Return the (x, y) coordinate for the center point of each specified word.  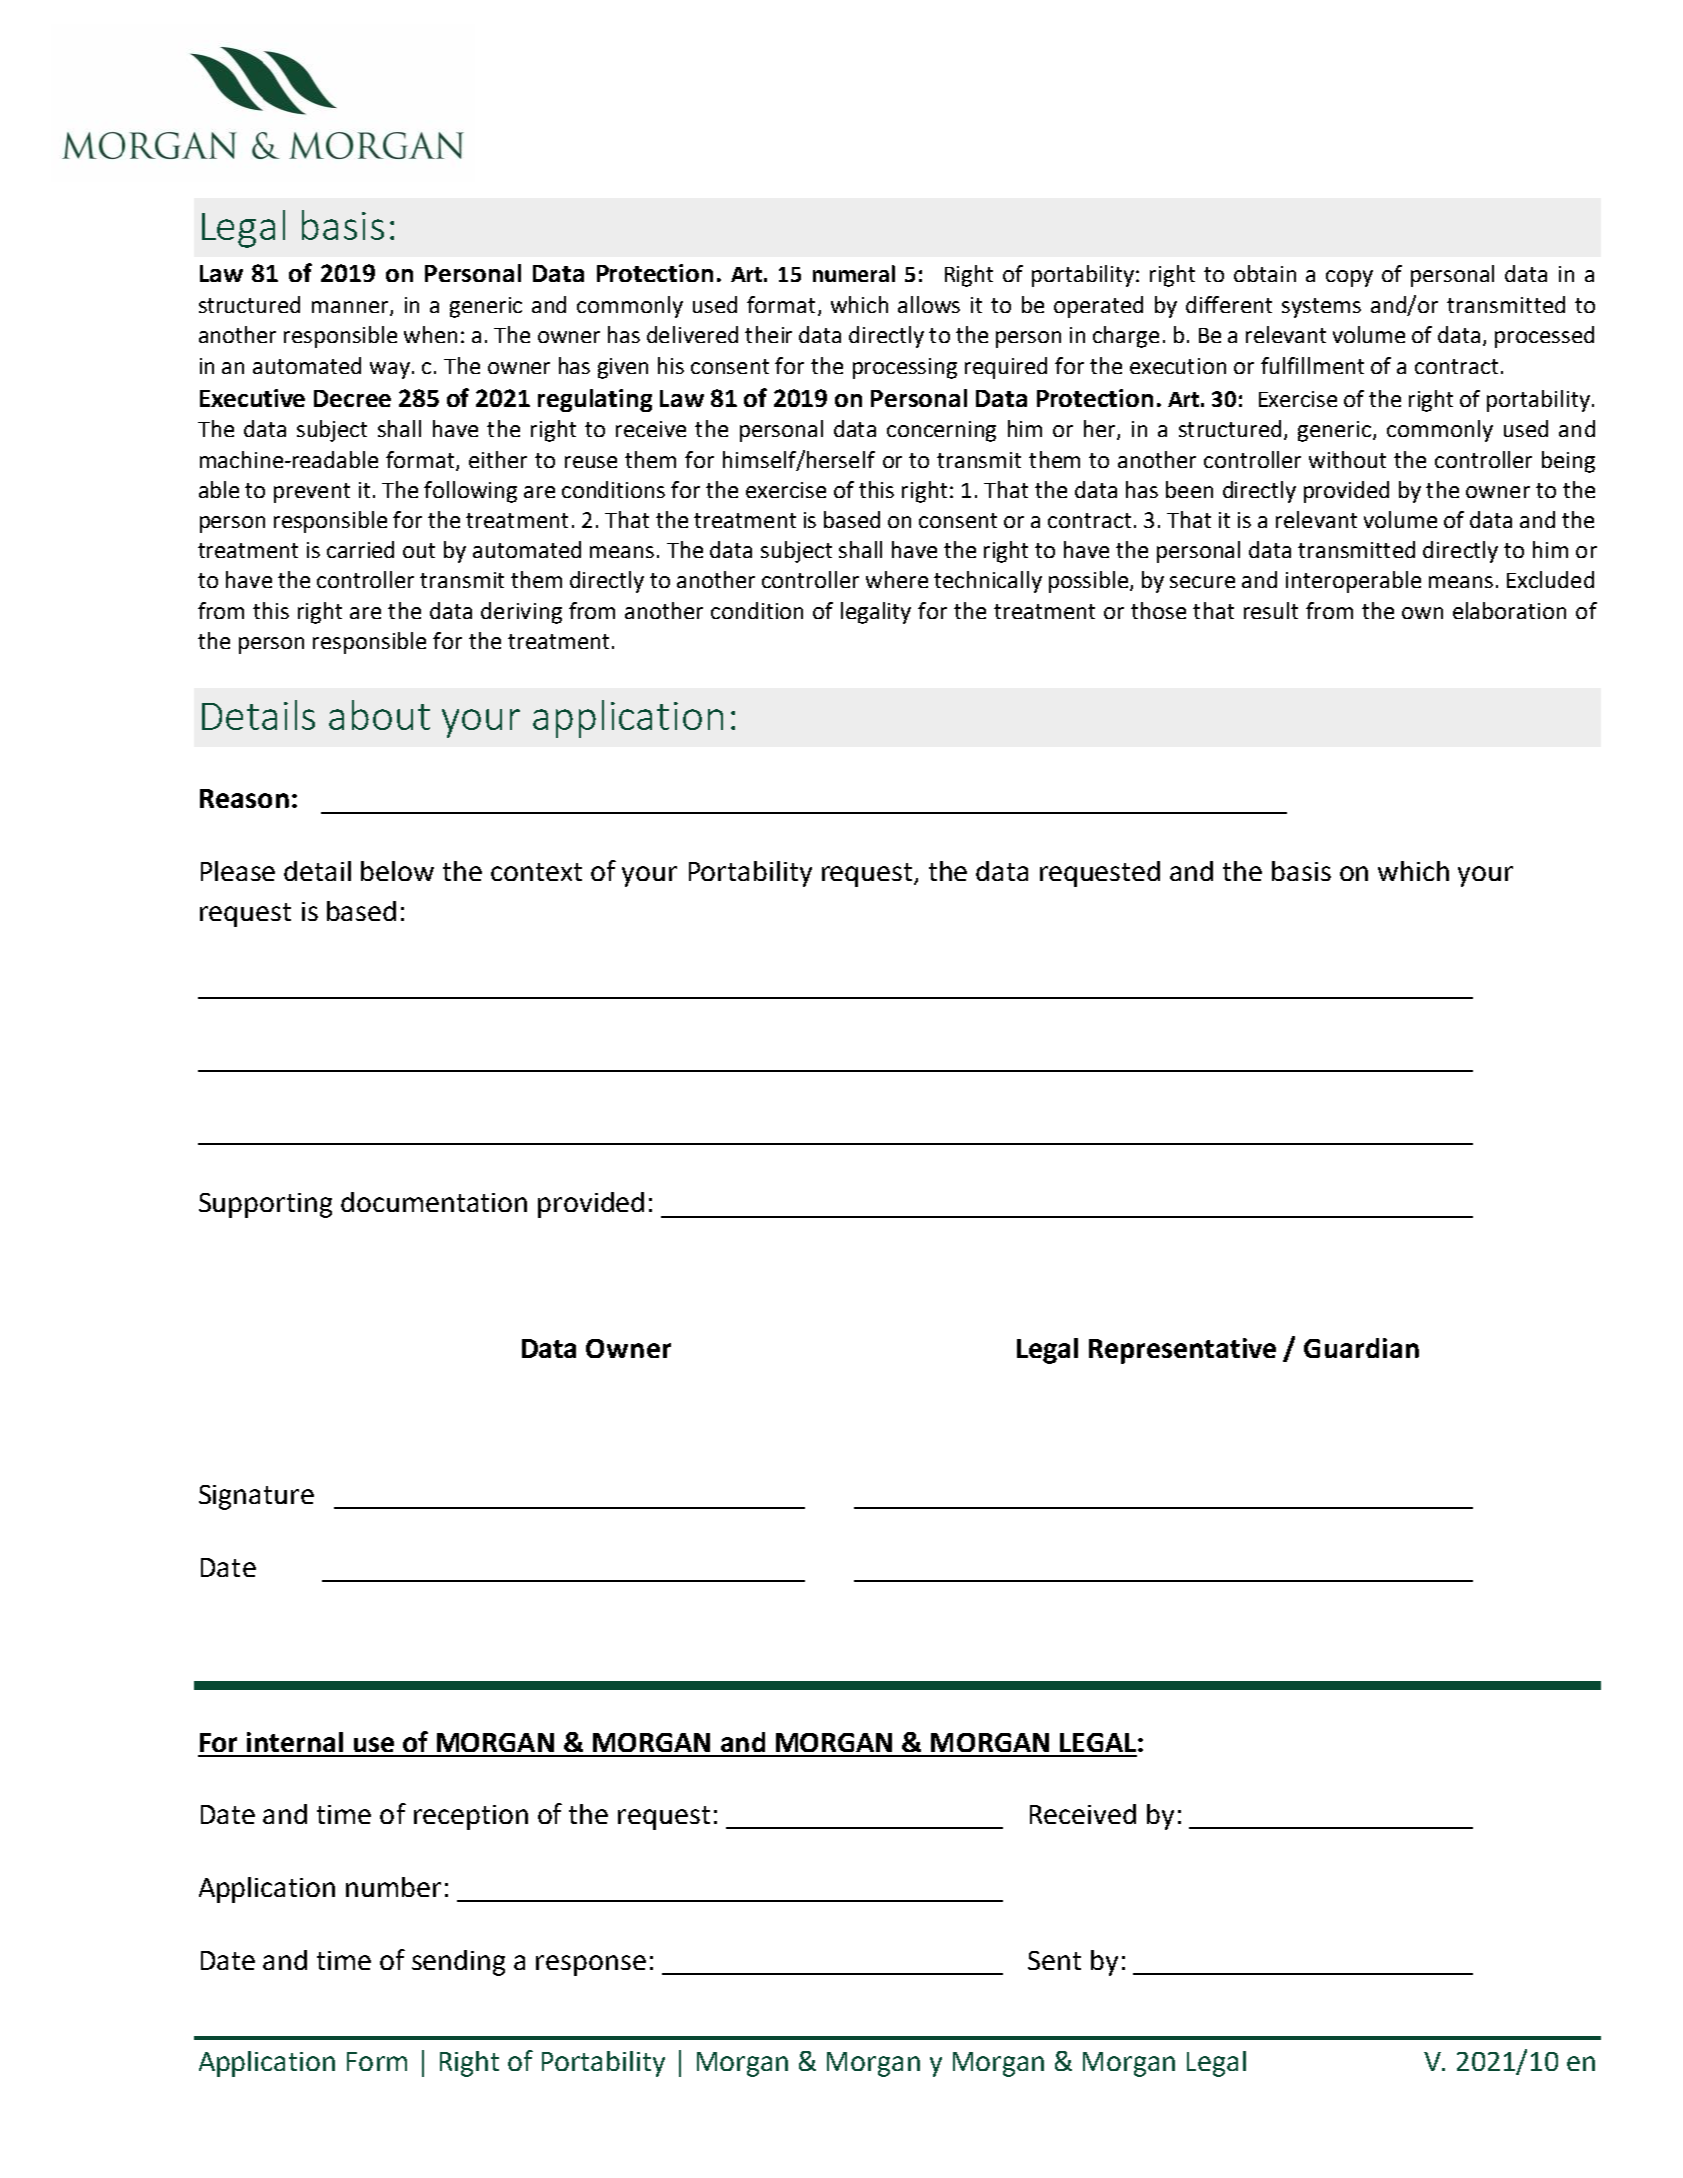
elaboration (1509, 610)
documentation (434, 1202)
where (897, 579)
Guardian (1361, 1348)
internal (295, 1742)
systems (1321, 308)
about (379, 715)
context (536, 872)
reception (471, 1817)
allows (929, 304)
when (430, 334)
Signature (256, 1497)
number (393, 1887)
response (591, 1965)
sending (458, 1963)
